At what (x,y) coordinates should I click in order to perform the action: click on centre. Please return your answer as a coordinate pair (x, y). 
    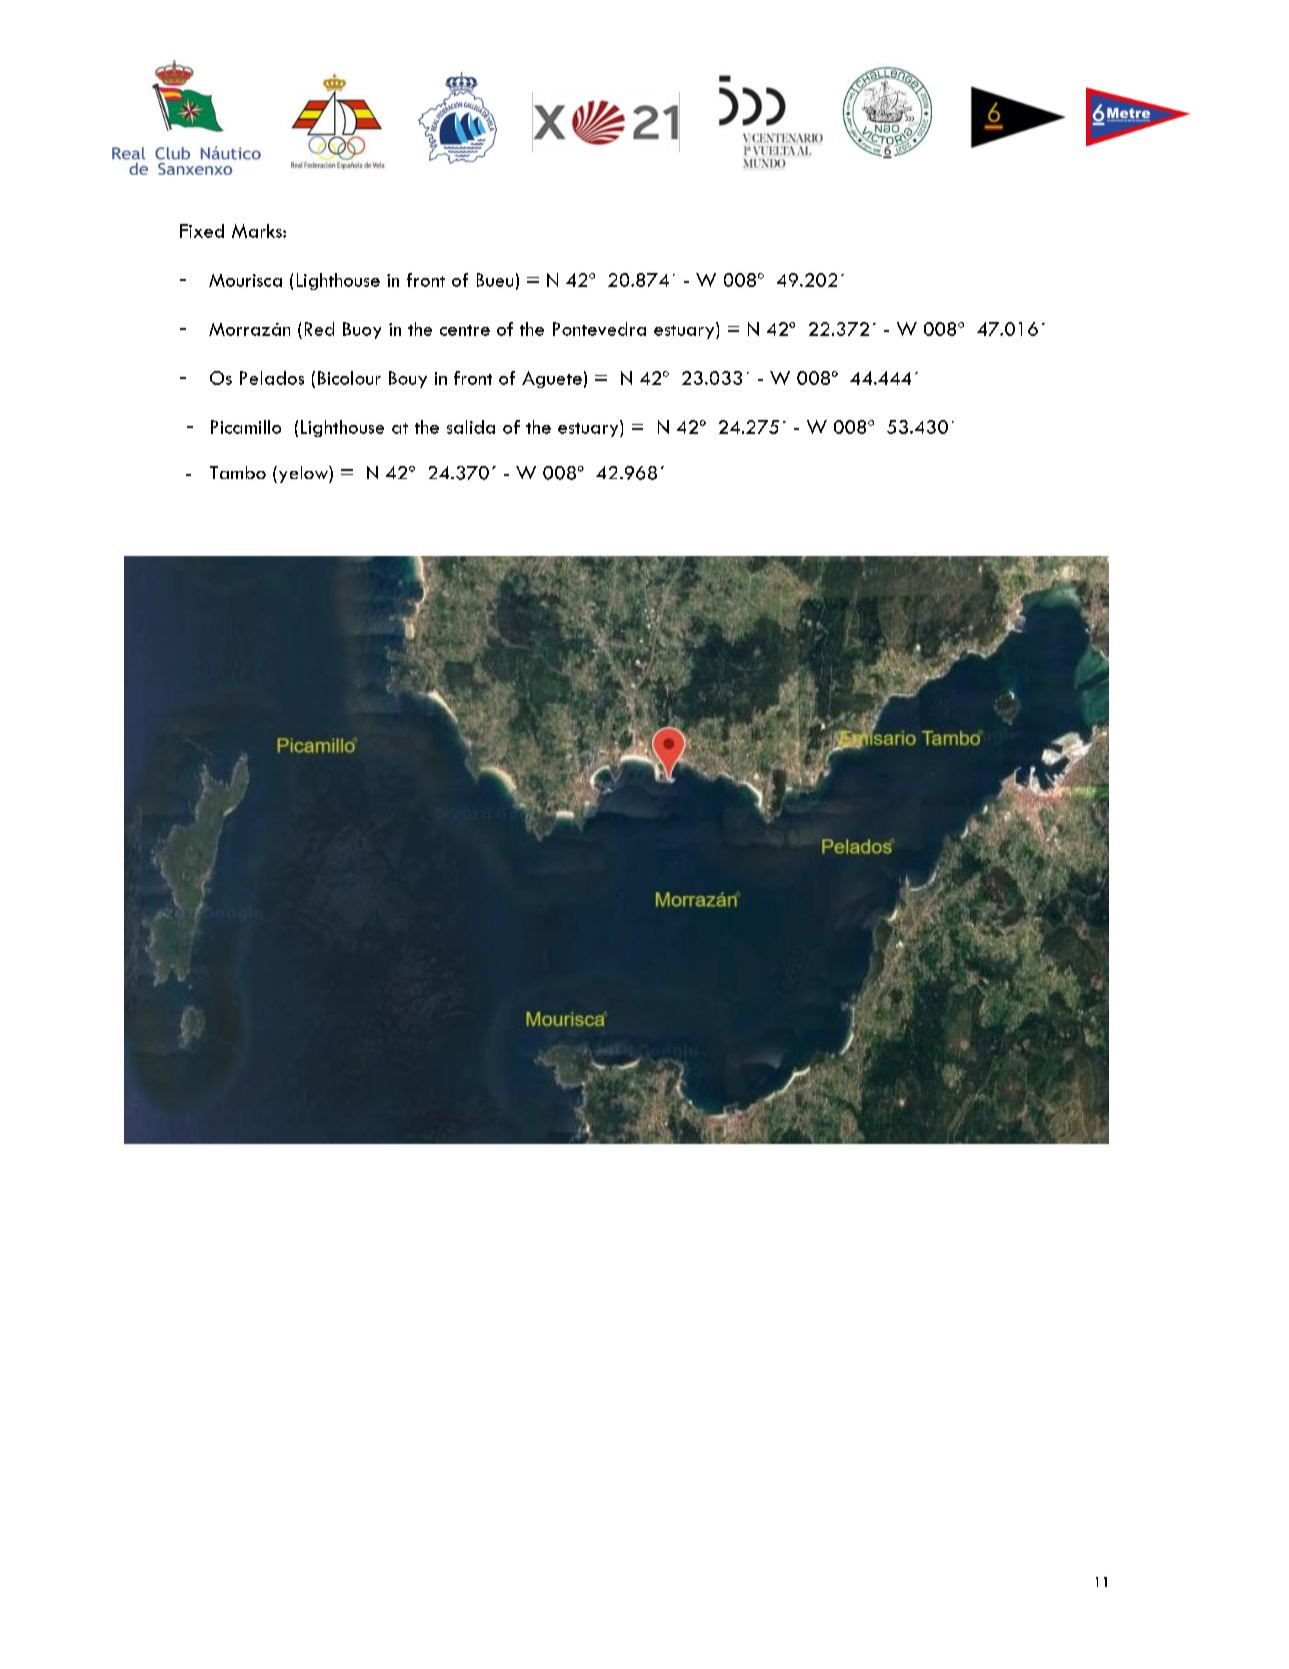
    Looking at the image, I should click on (465, 330).
